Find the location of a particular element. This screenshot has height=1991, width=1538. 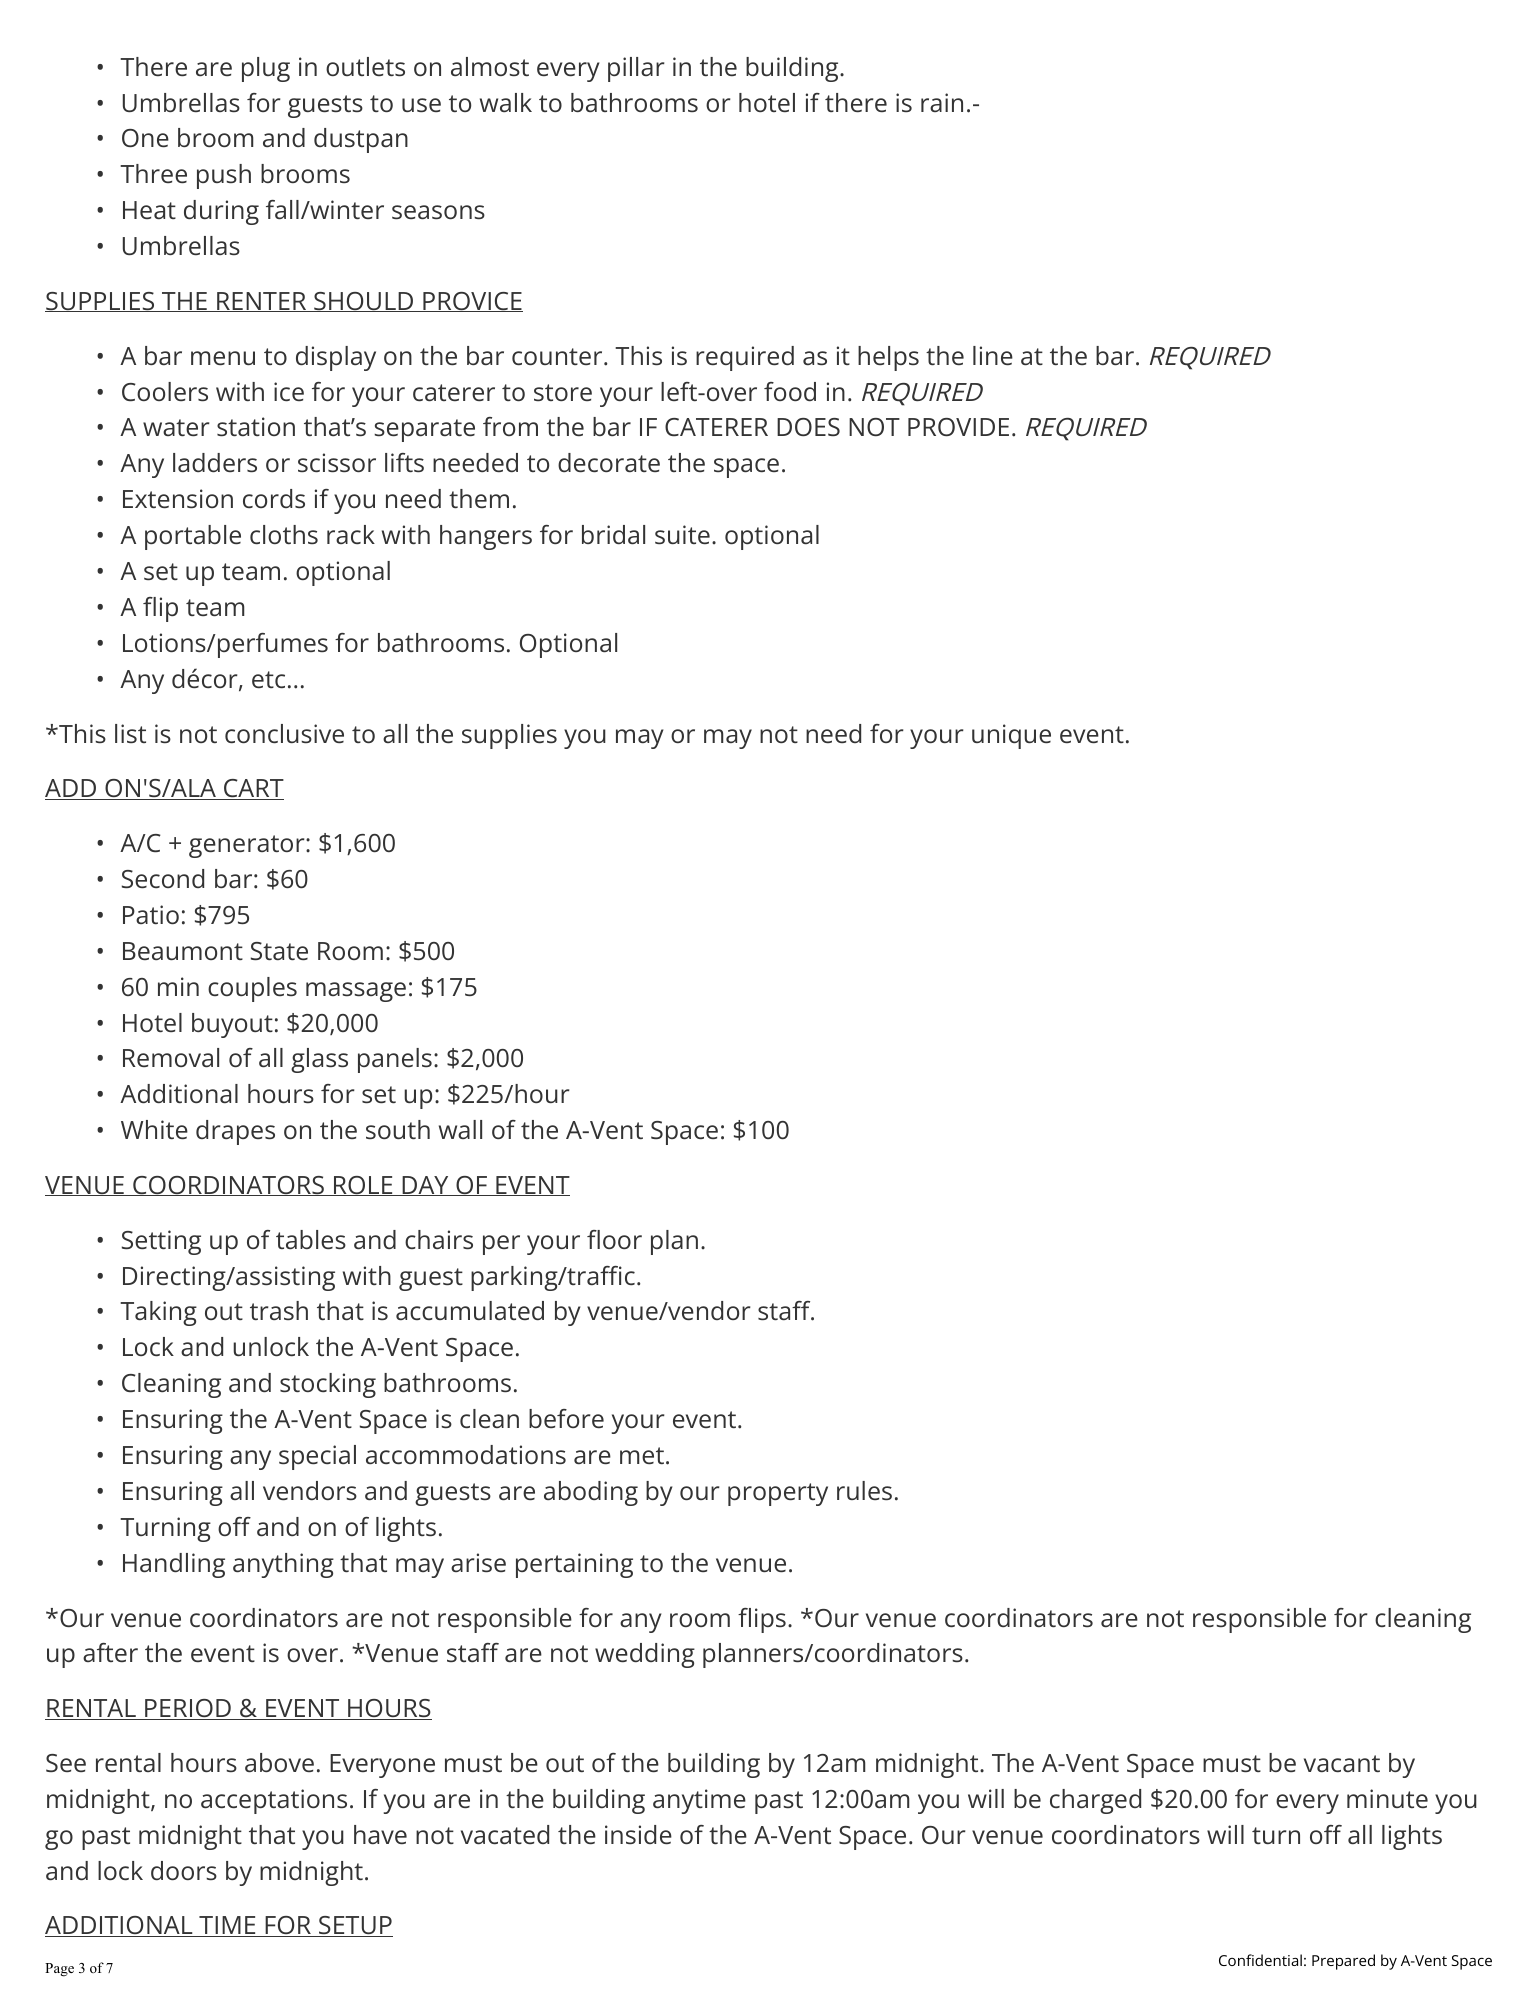

buyout is located at coordinates (232, 1025).
